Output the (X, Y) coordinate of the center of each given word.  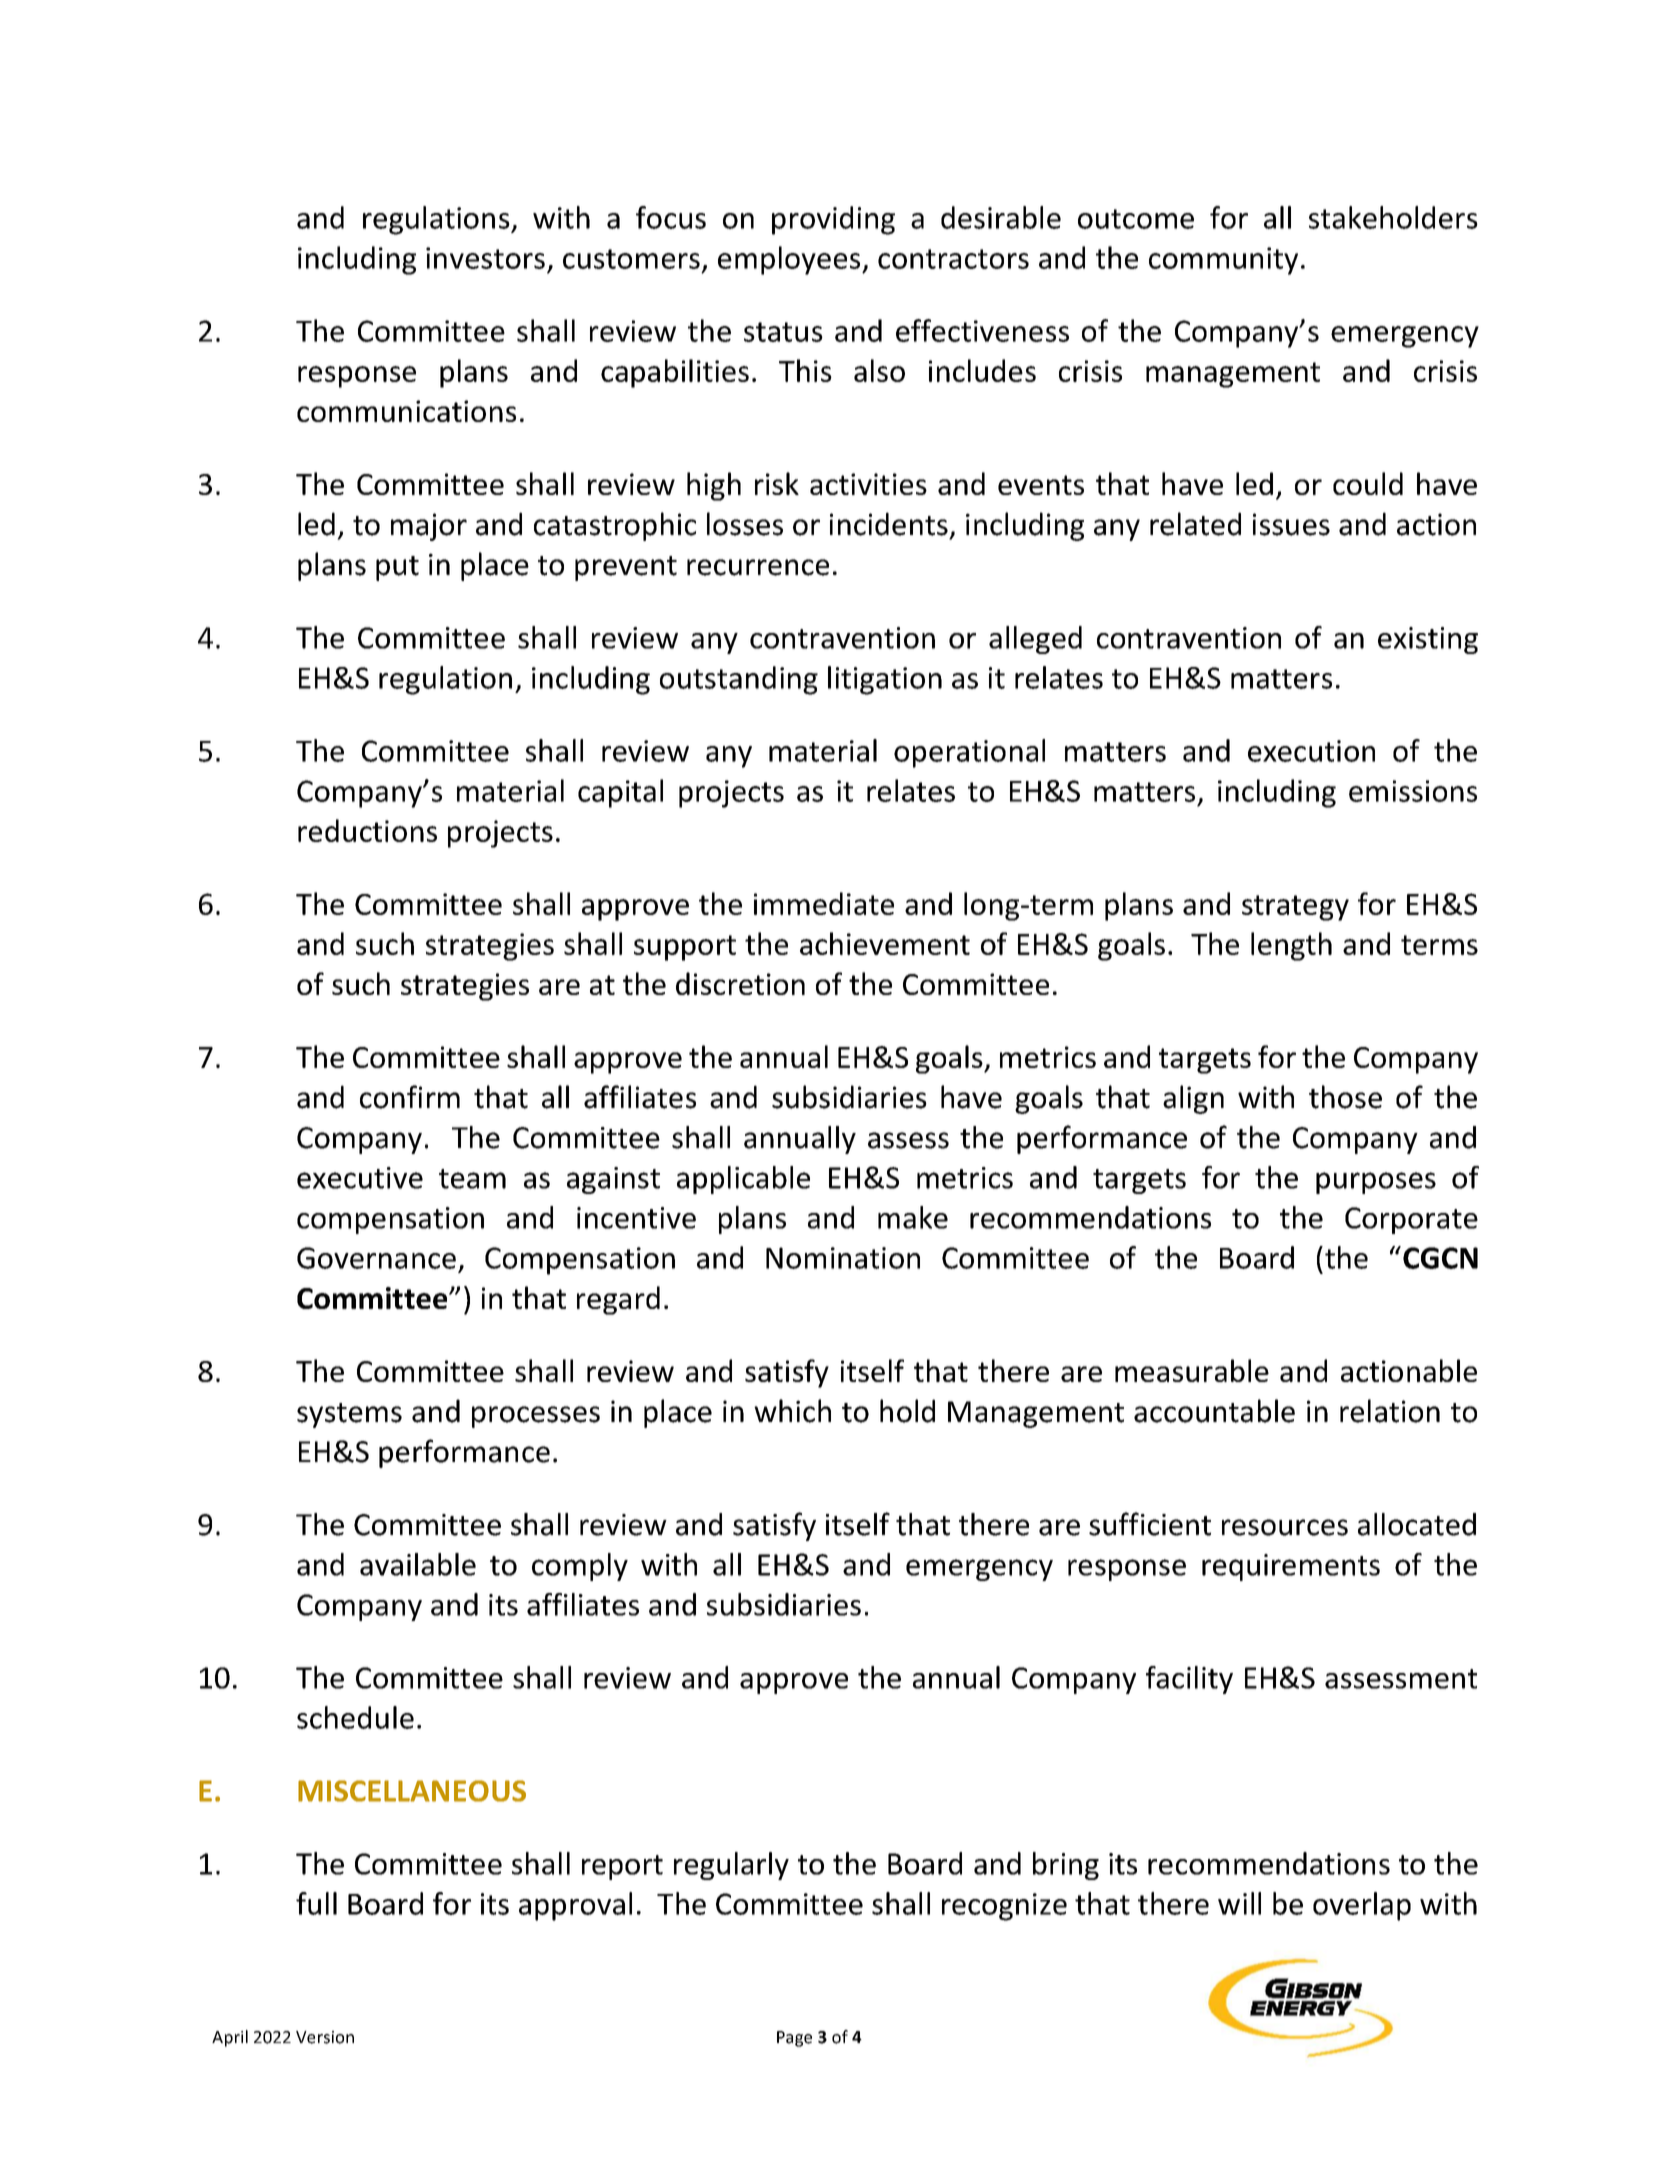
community (1223, 261)
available (418, 1564)
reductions (367, 830)
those (1345, 1097)
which (792, 1411)
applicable (743, 1180)
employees (790, 260)
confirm (410, 1097)
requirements (1291, 1567)
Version (325, 2037)
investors (485, 258)
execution (1311, 751)
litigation (885, 680)
